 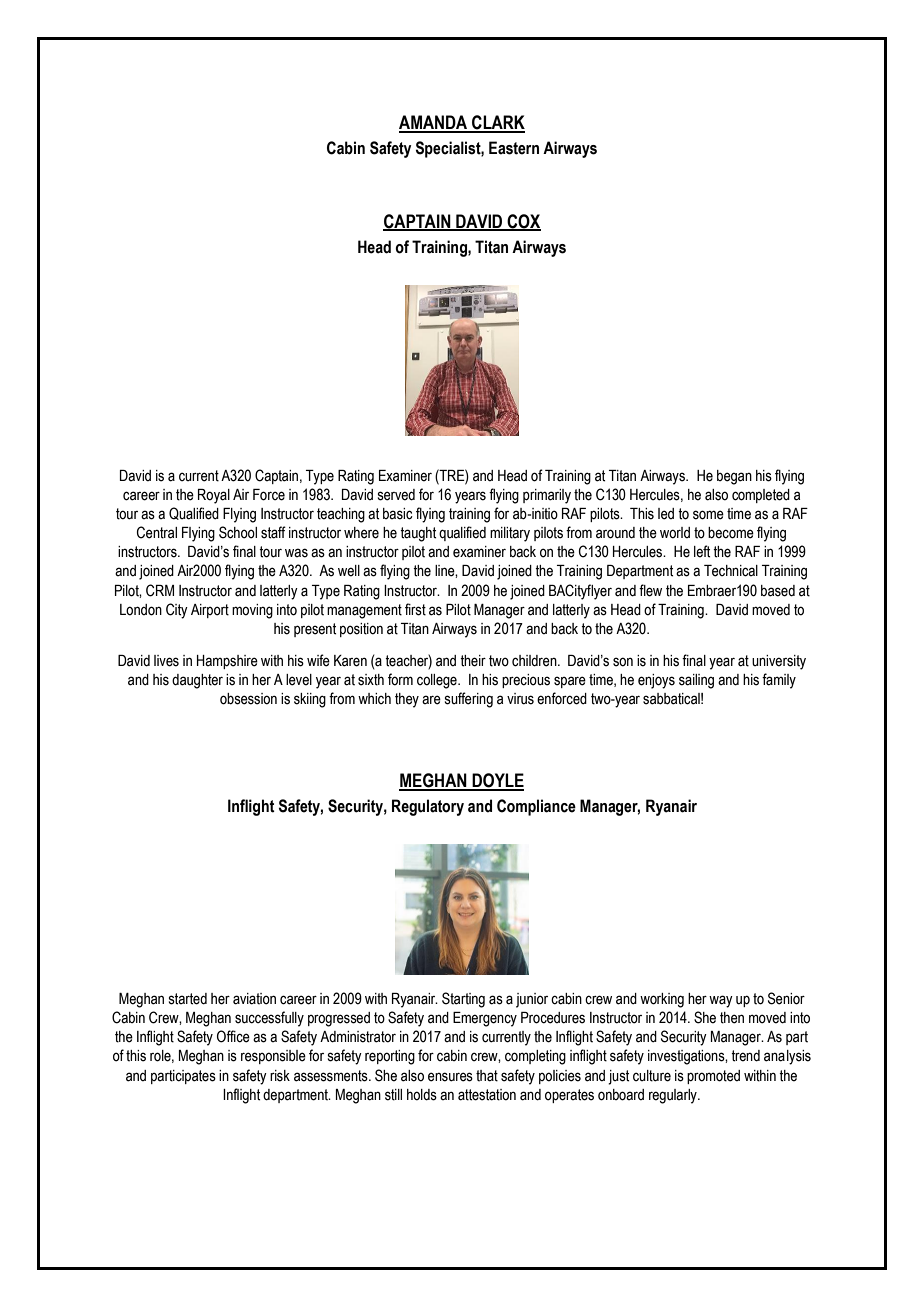 I want to click on Compliance, so click(x=536, y=807).
